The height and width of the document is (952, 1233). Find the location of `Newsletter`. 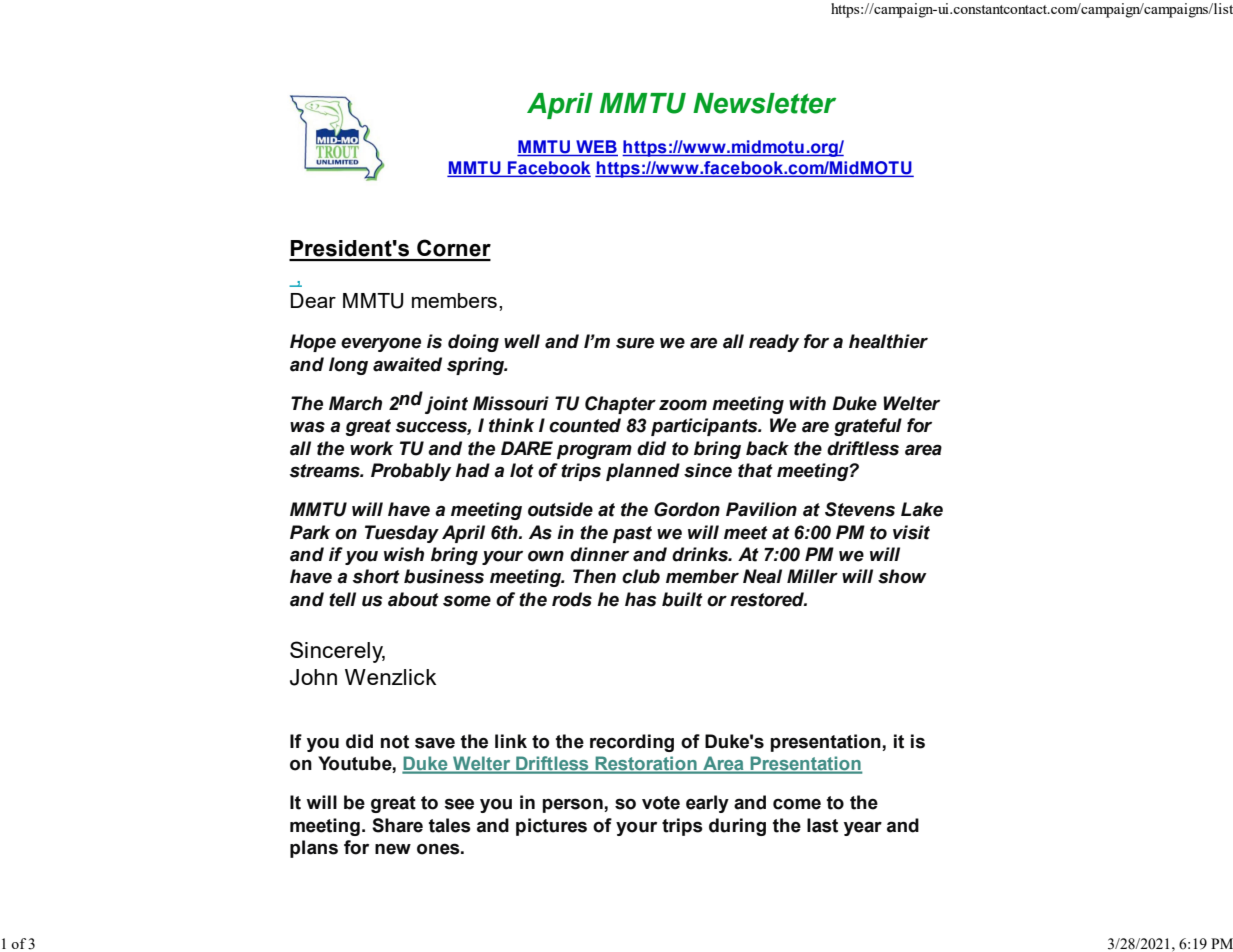

Newsletter is located at coordinates (764, 103).
